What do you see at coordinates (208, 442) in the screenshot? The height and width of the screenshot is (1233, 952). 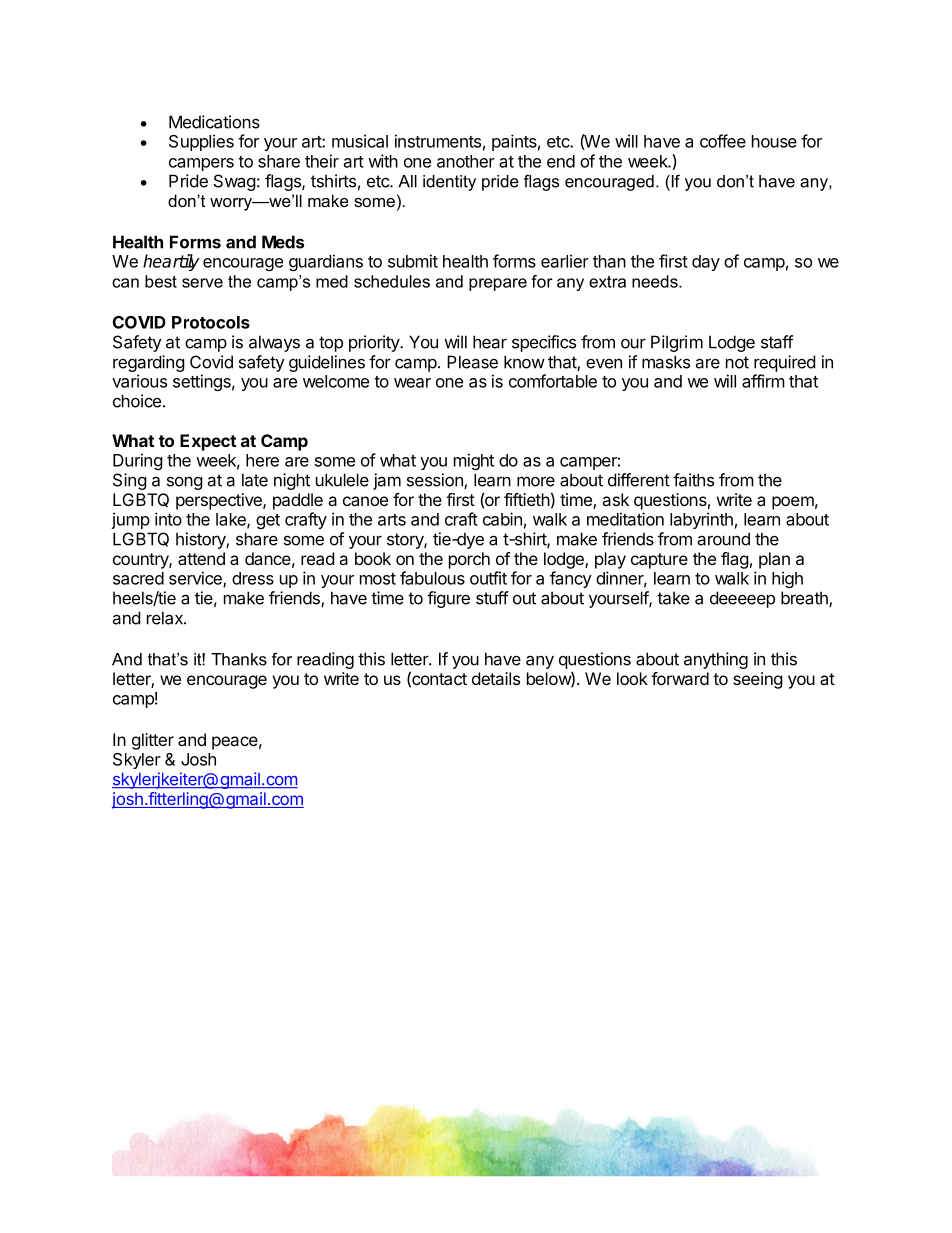 I see `Expect` at bounding box center [208, 442].
